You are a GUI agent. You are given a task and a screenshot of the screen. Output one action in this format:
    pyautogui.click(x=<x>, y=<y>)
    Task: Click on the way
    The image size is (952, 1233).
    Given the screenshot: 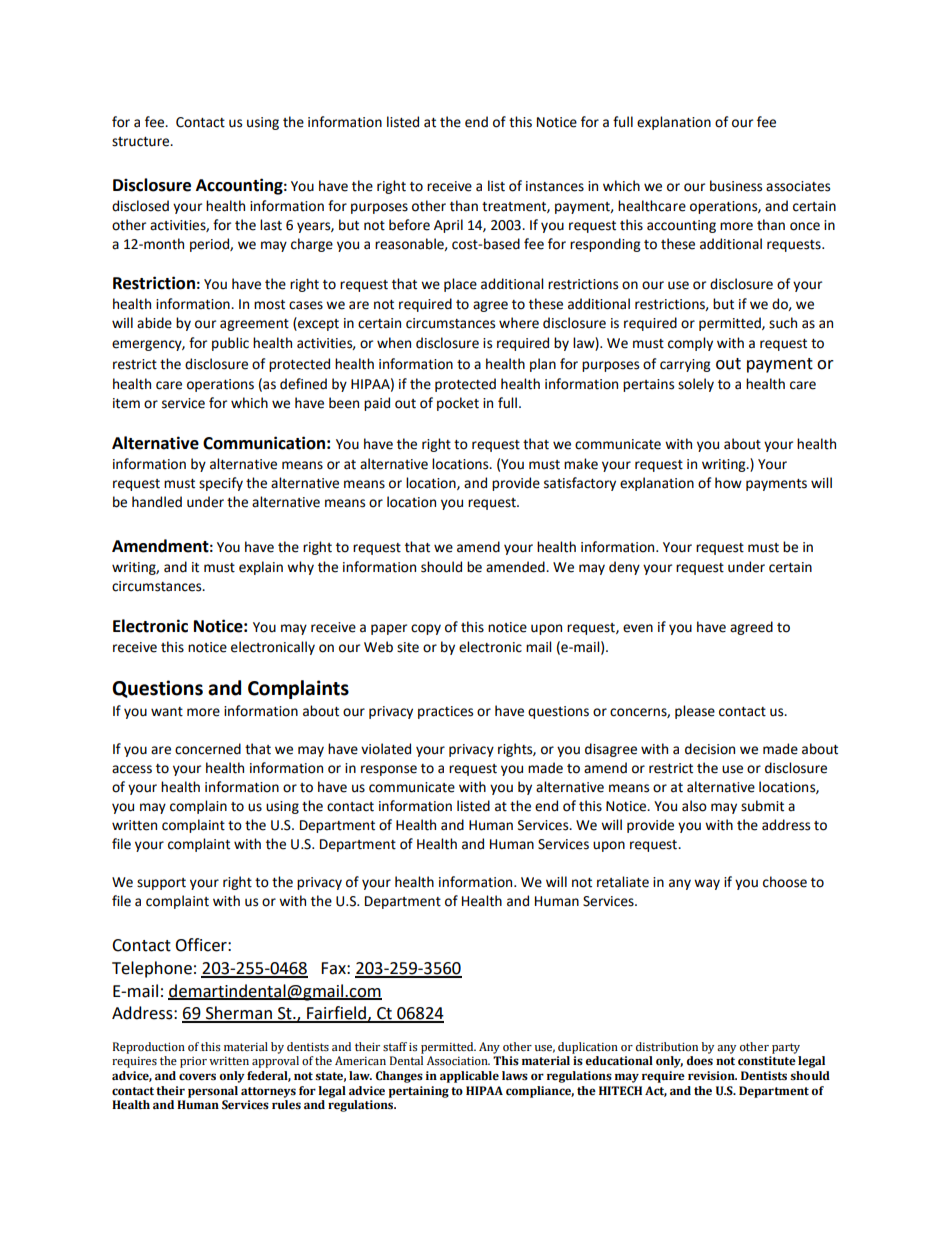 What is the action you would take?
    pyautogui.click(x=707, y=884)
